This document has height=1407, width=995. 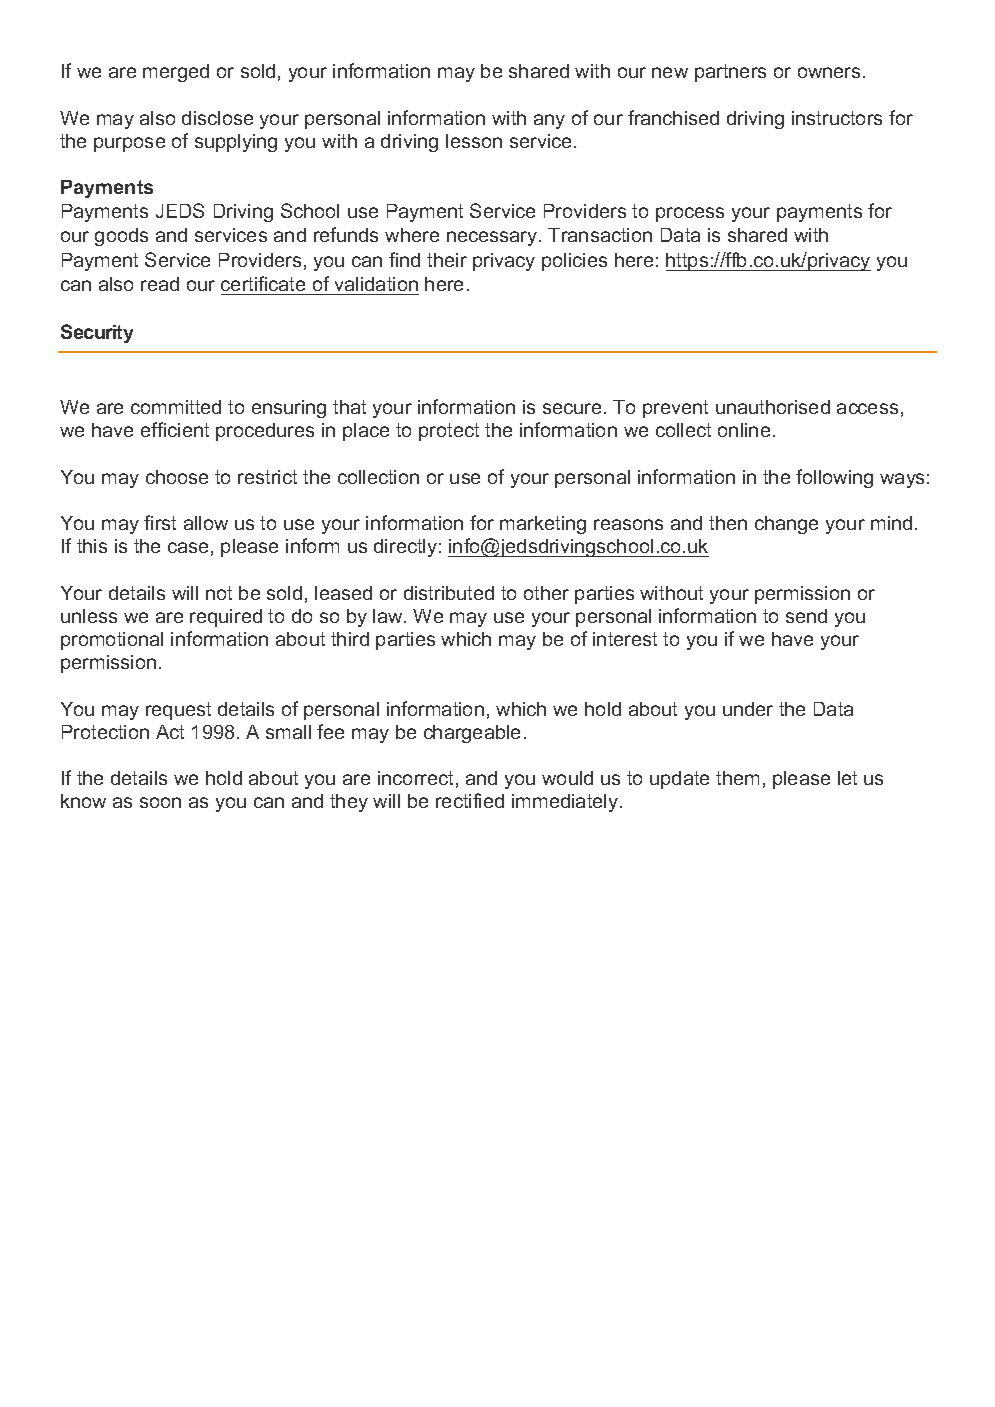 I want to click on promotional, so click(x=112, y=641).
